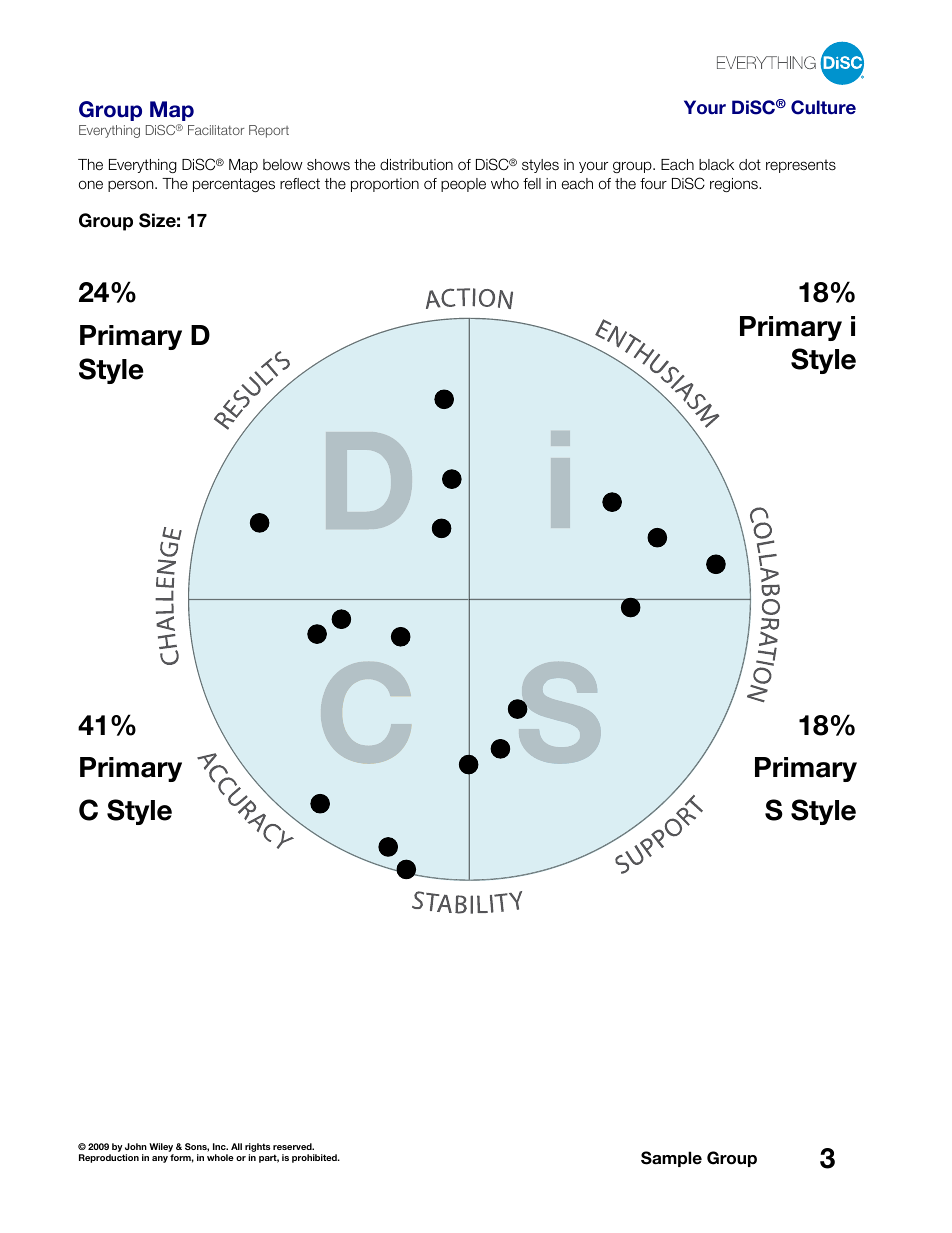 This page has height=1233, width=952. What do you see at coordinates (257, 1149) in the page?
I see `rights` at bounding box center [257, 1149].
